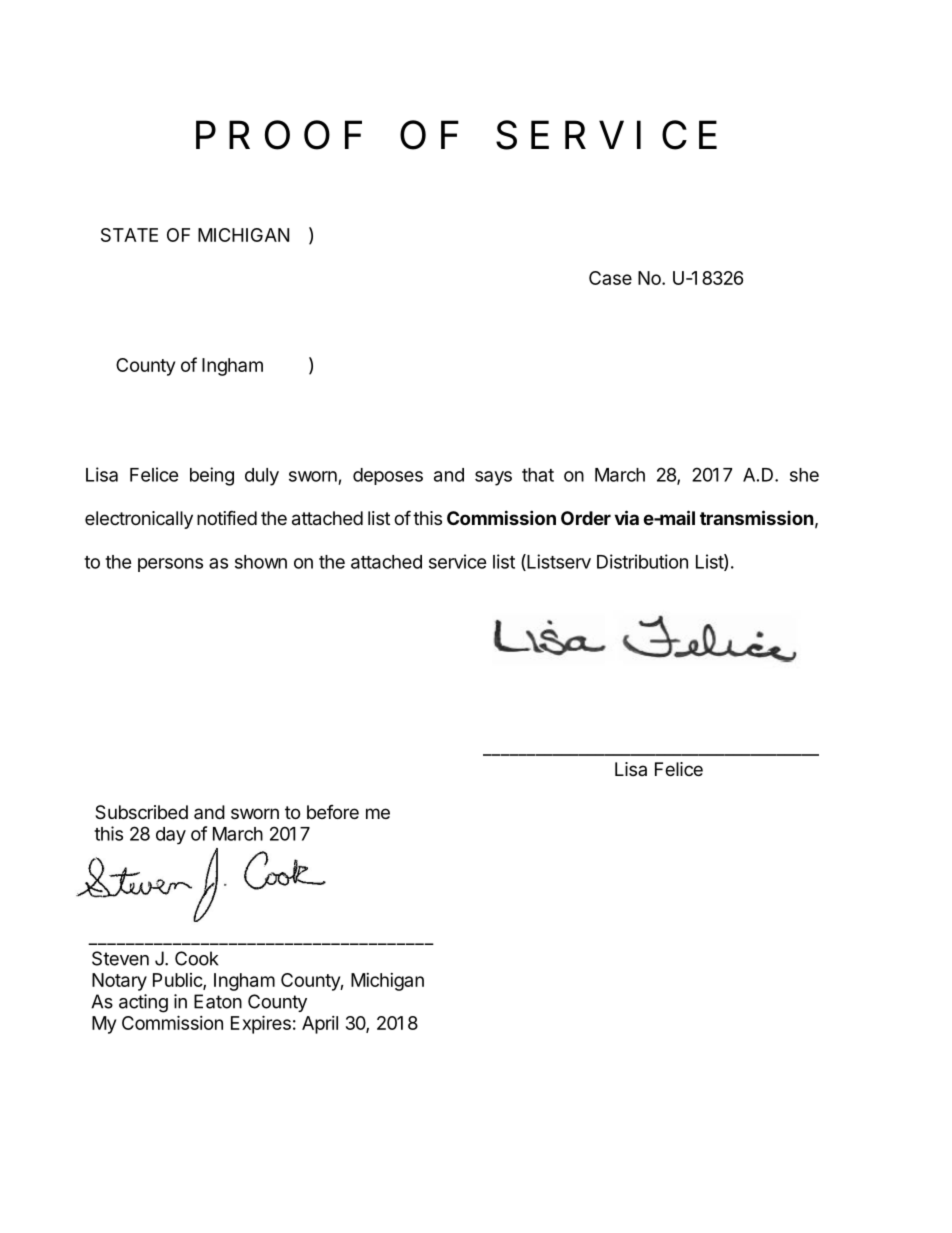 Image resolution: width=952 pixels, height=1233 pixels. What do you see at coordinates (320, 1025) in the document?
I see `April` at bounding box center [320, 1025].
